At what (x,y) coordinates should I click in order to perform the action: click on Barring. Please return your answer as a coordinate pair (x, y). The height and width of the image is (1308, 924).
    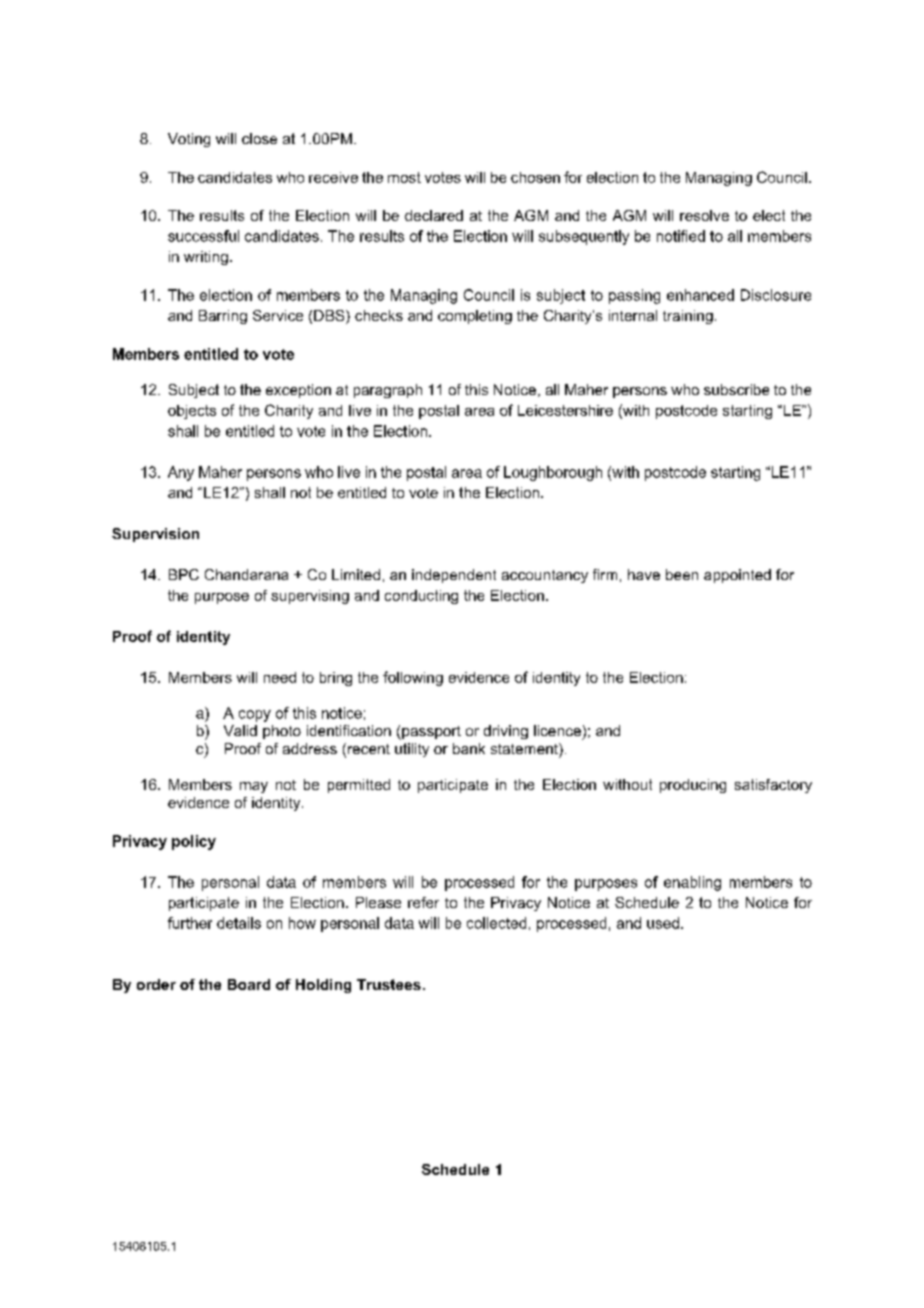
    Looking at the image, I should click on (223, 317).
